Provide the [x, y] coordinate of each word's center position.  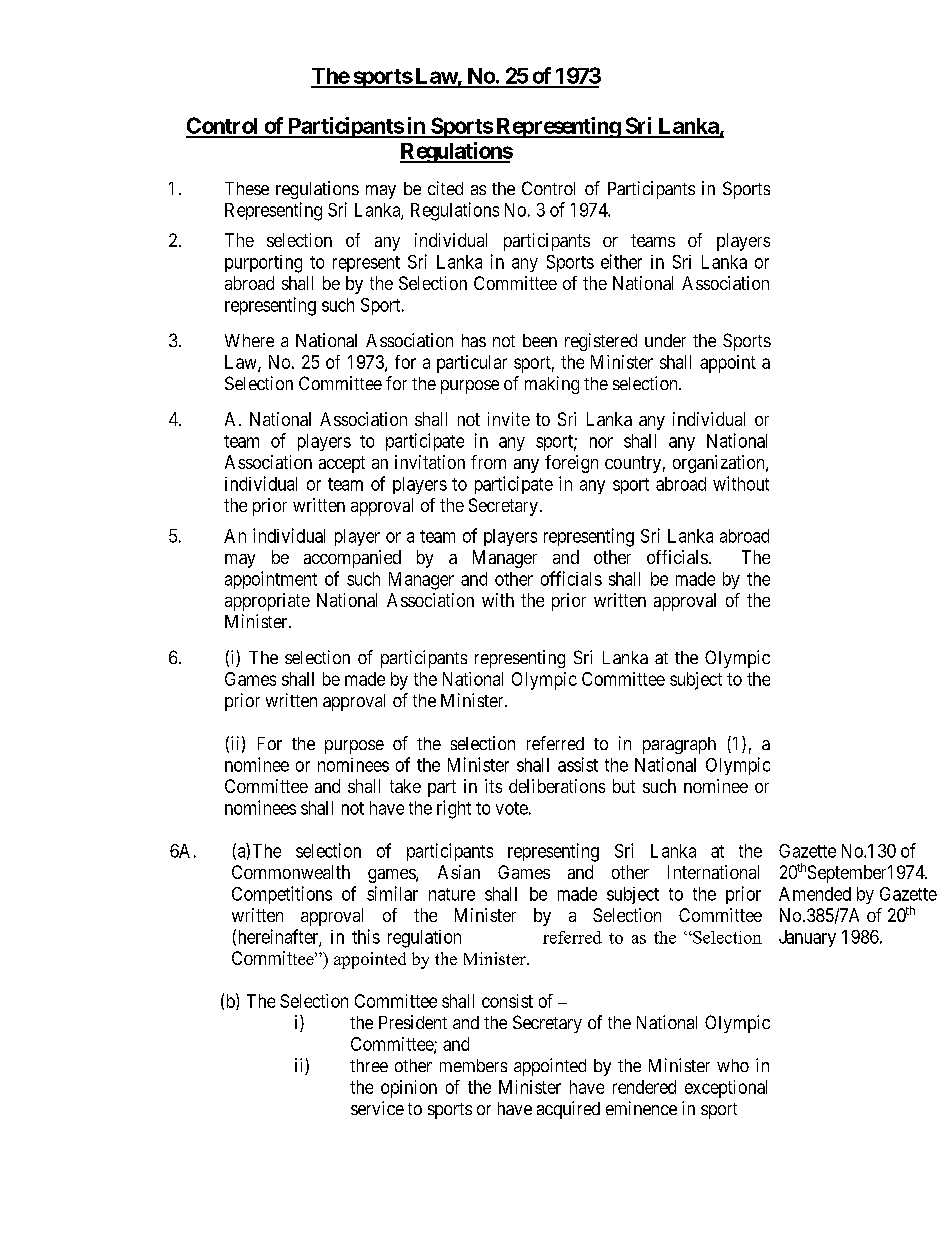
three [369, 1065]
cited [445, 188]
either [621, 261]
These [247, 188]
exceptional [726, 1089]
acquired [568, 1110]
